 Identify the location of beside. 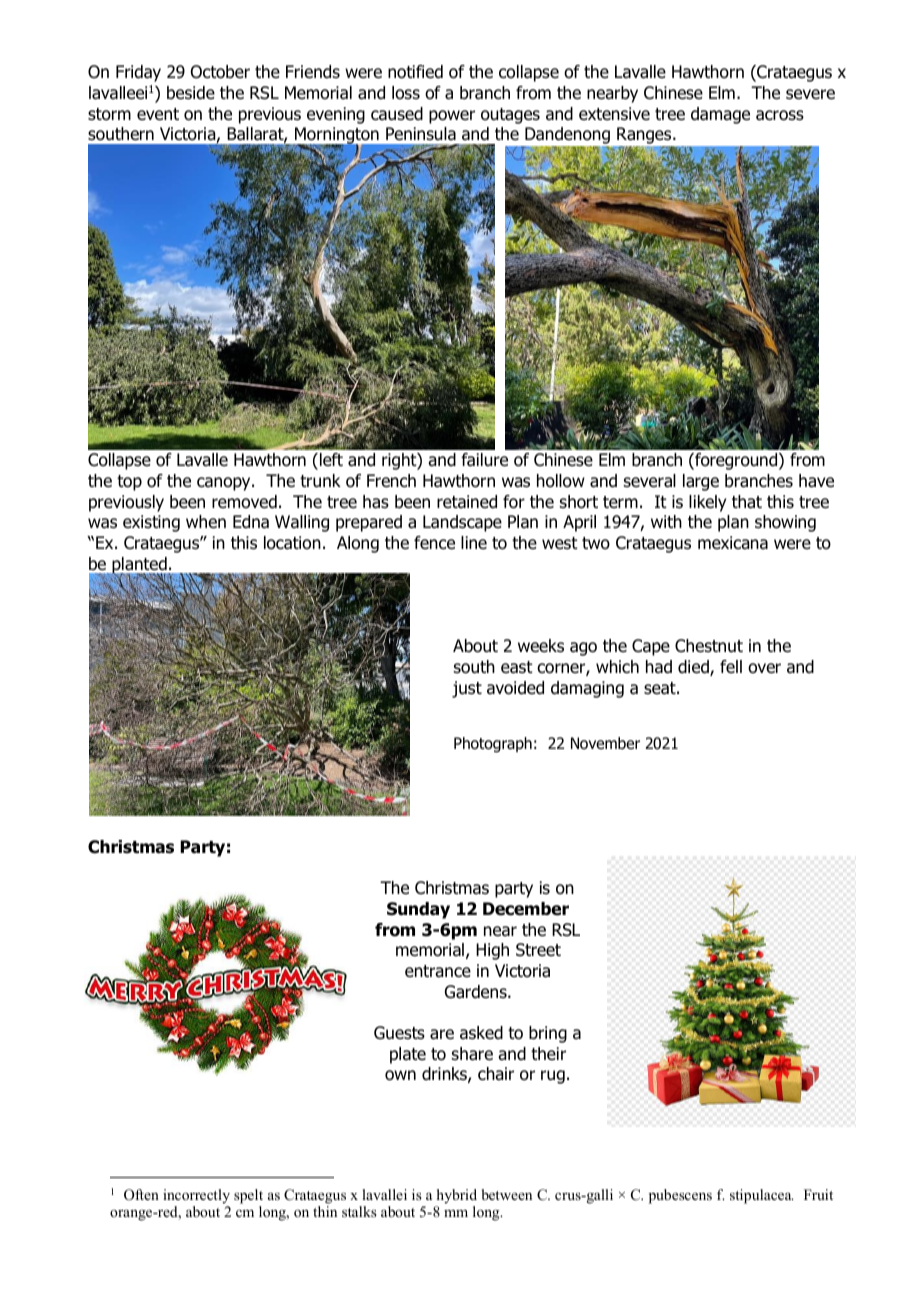
(191, 93).
